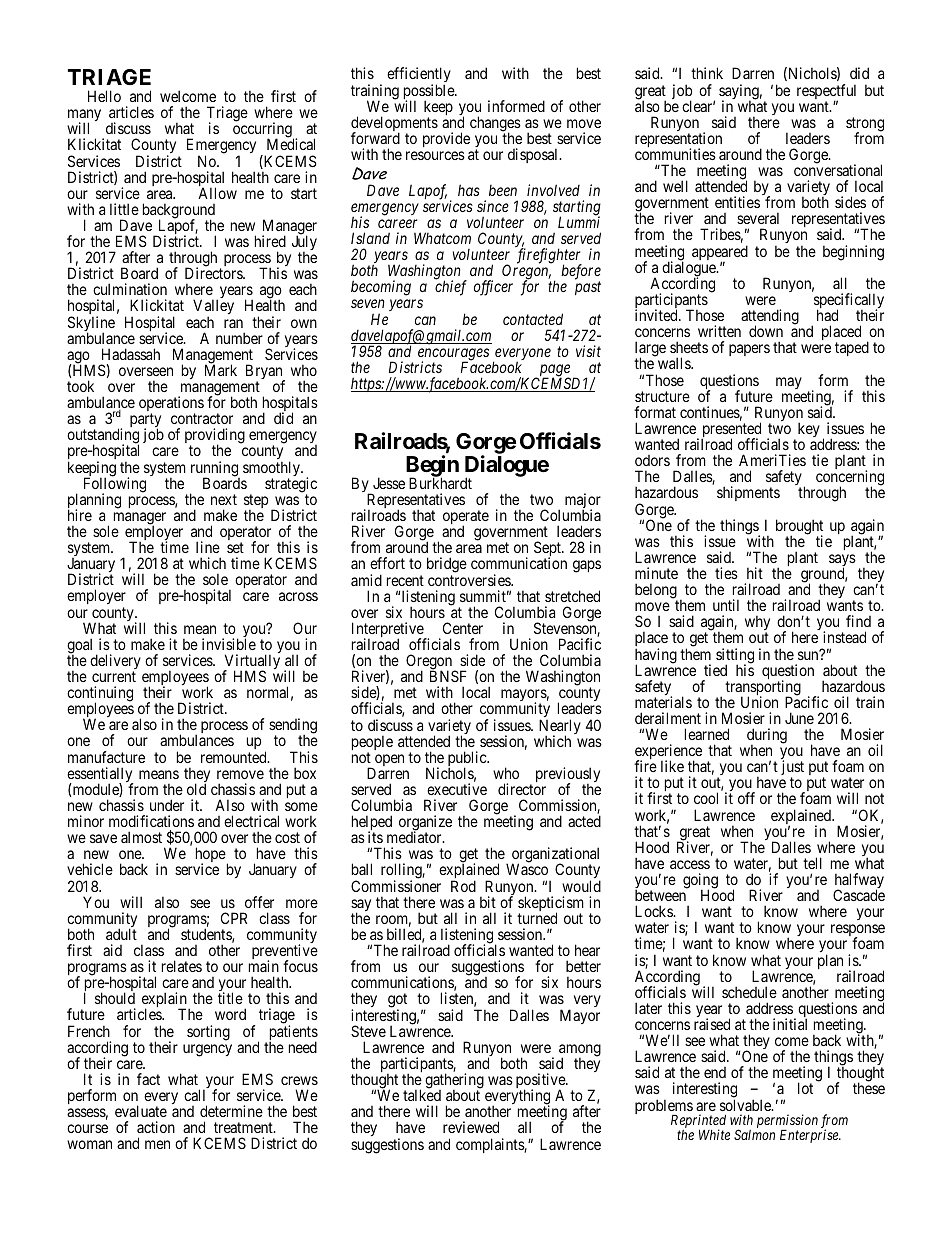 The height and width of the screenshot is (1233, 952). Describe the element at coordinates (826, 93) in the screenshot. I see `respectful` at that location.
